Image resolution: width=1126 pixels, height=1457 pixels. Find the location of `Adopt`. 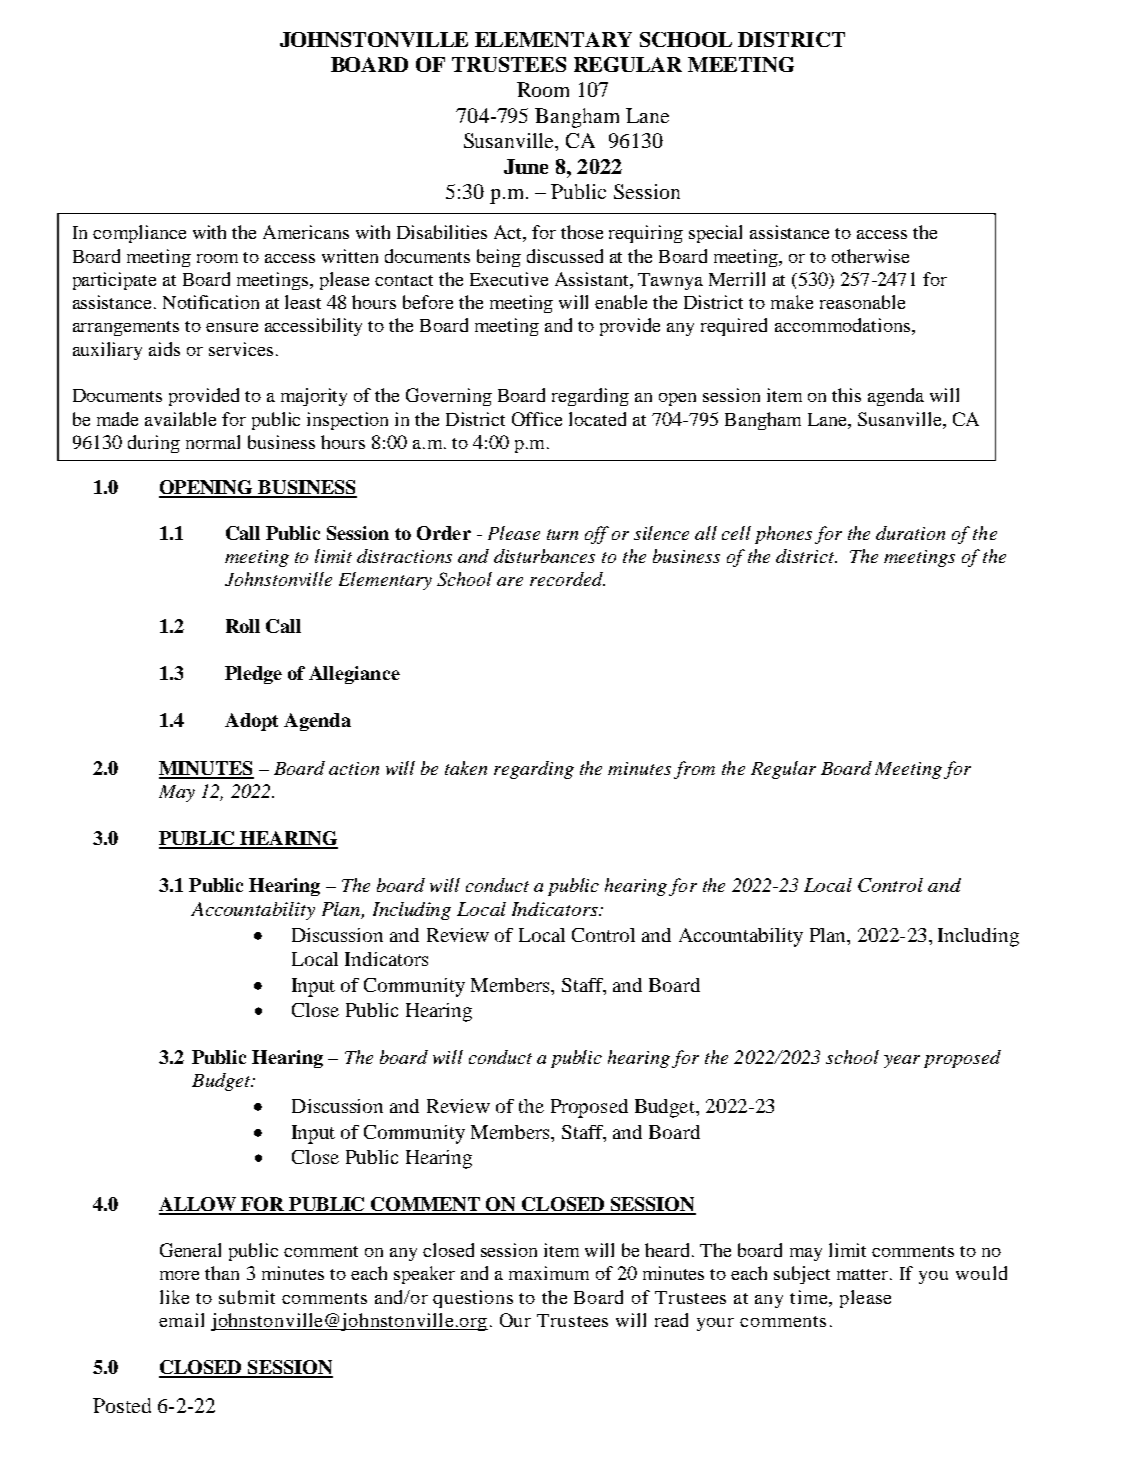

Adopt is located at coordinates (251, 722).
